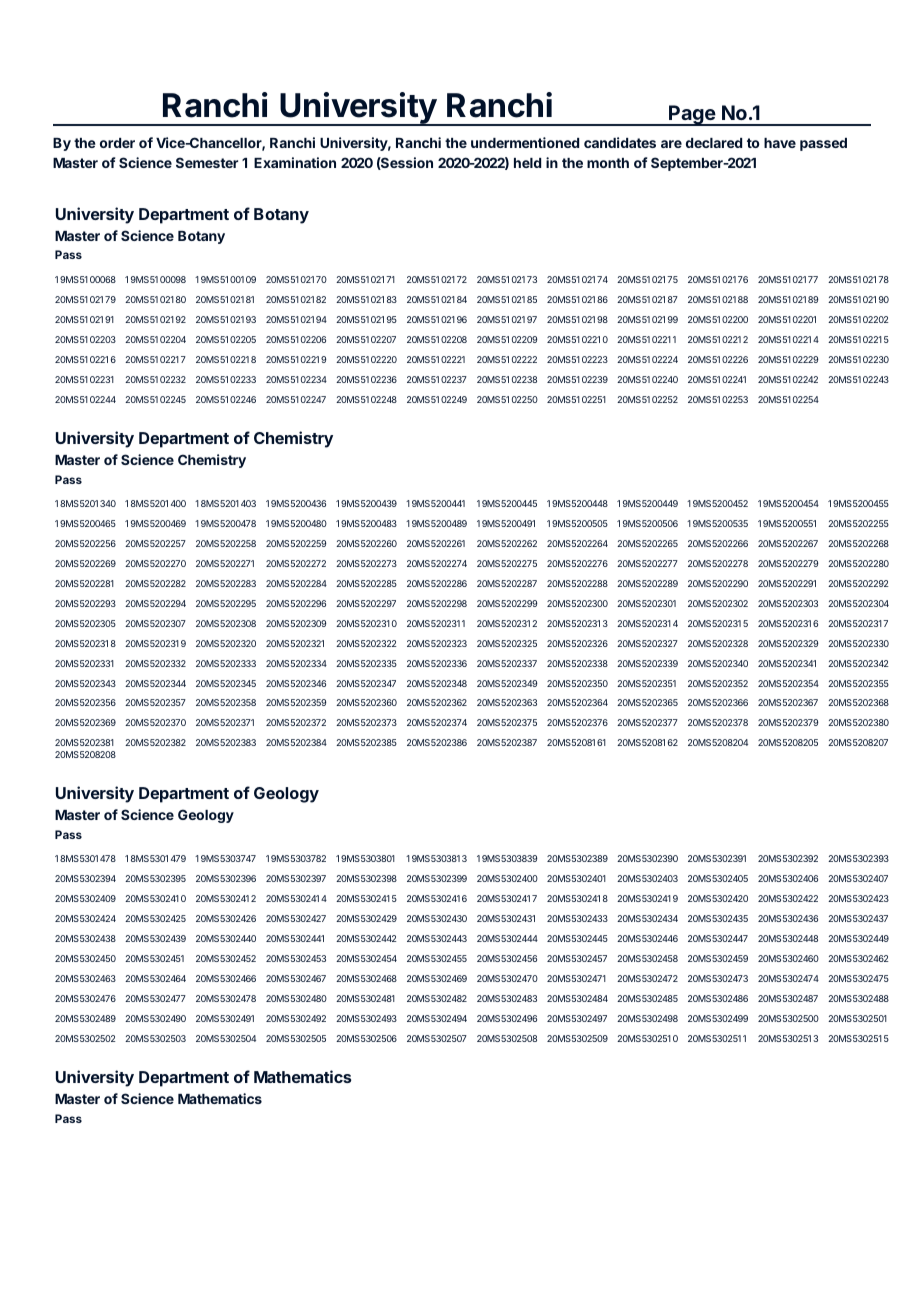  What do you see at coordinates (620, 142) in the screenshot?
I see `candidates` at bounding box center [620, 142].
